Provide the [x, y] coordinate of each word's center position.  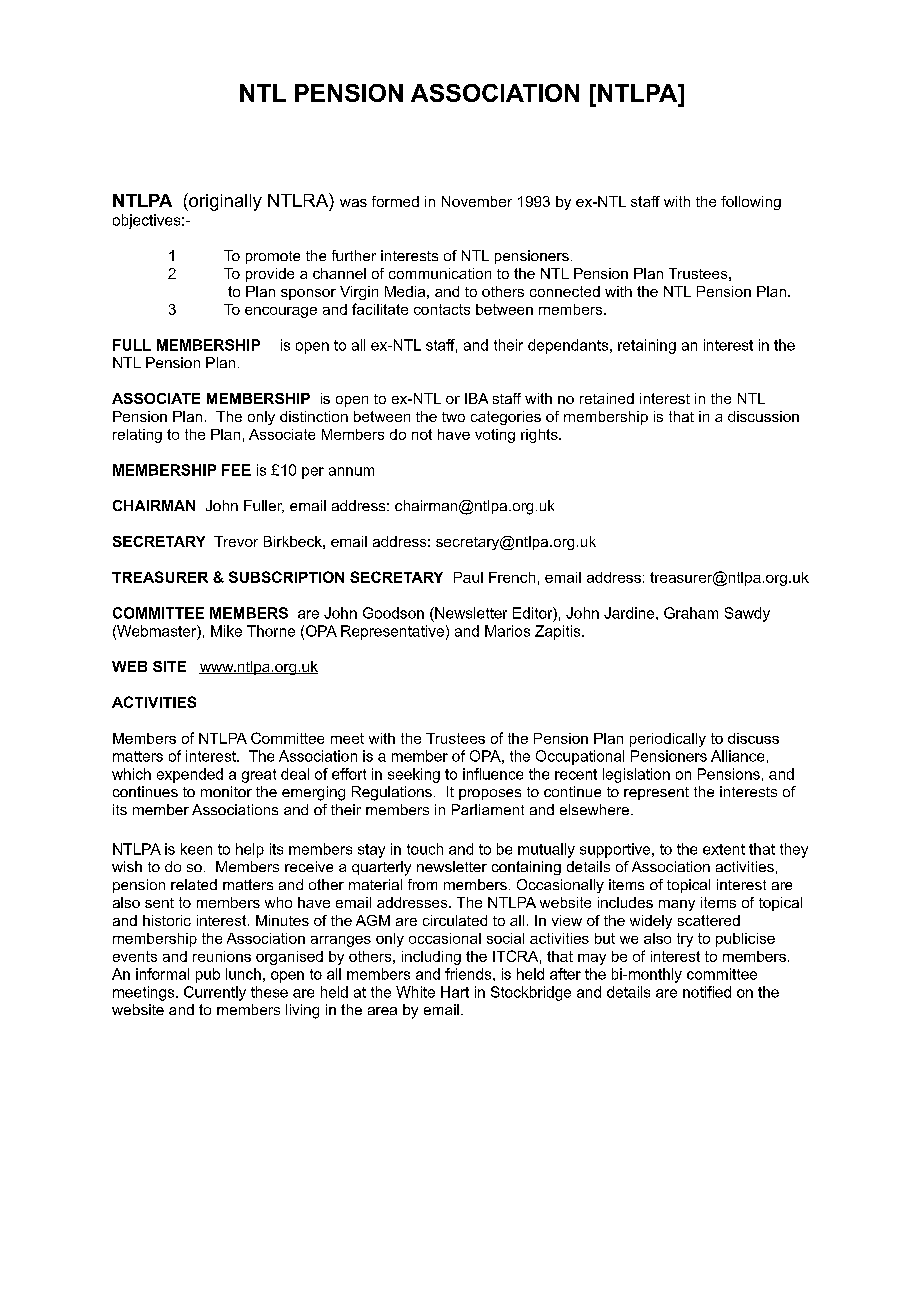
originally [224, 202]
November [477, 201]
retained [607, 398]
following [751, 203]
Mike [226, 631]
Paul [468, 577]
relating [137, 436]
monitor [226, 791]
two [453, 417]
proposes [490, 794]
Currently [215, 993]
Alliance [737, 756]
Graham [691, 613]
